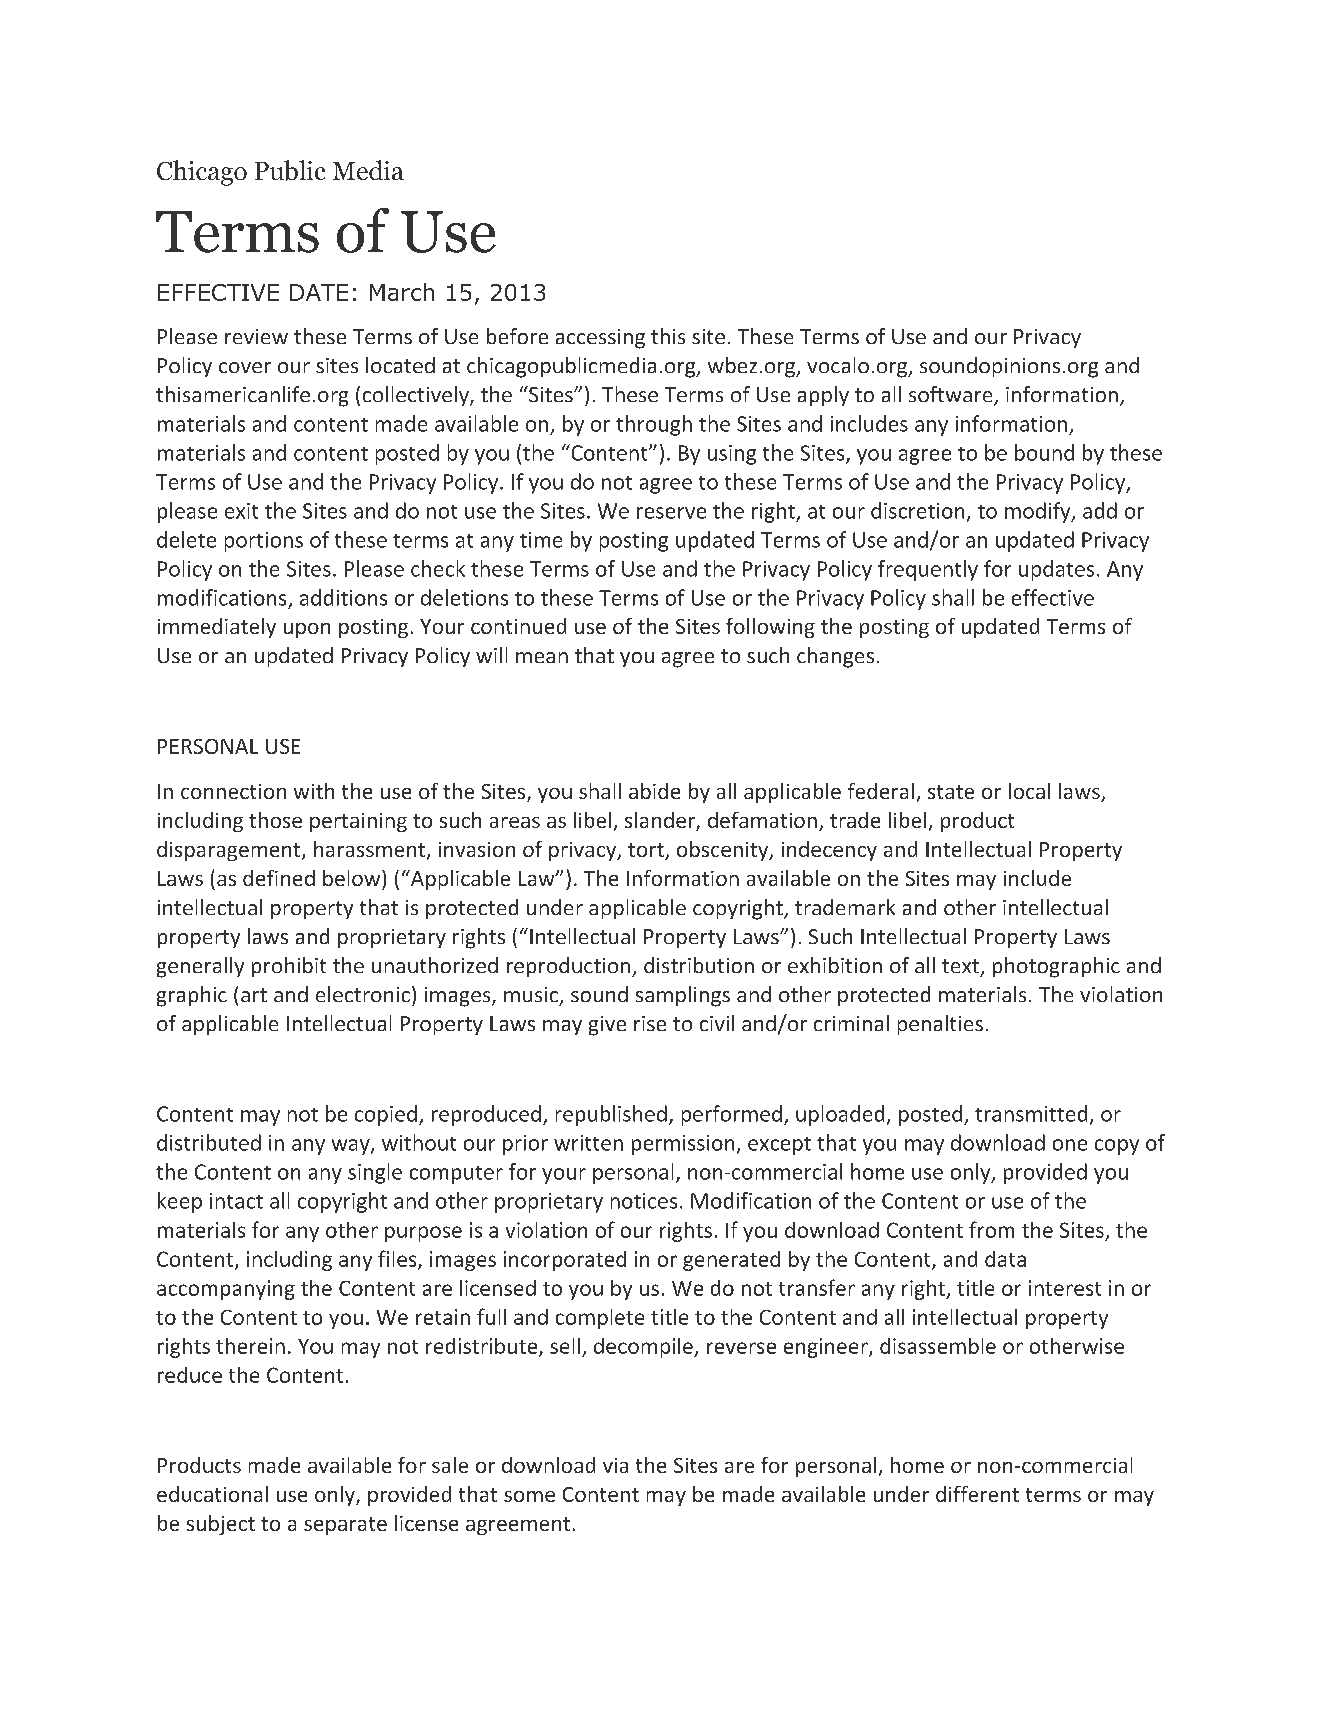 This screenshot has width=1322, height=1711. What do you see at coordinates (615, 1465) in the screenshot?
I see `via` at bounding box center [615, 1465].
